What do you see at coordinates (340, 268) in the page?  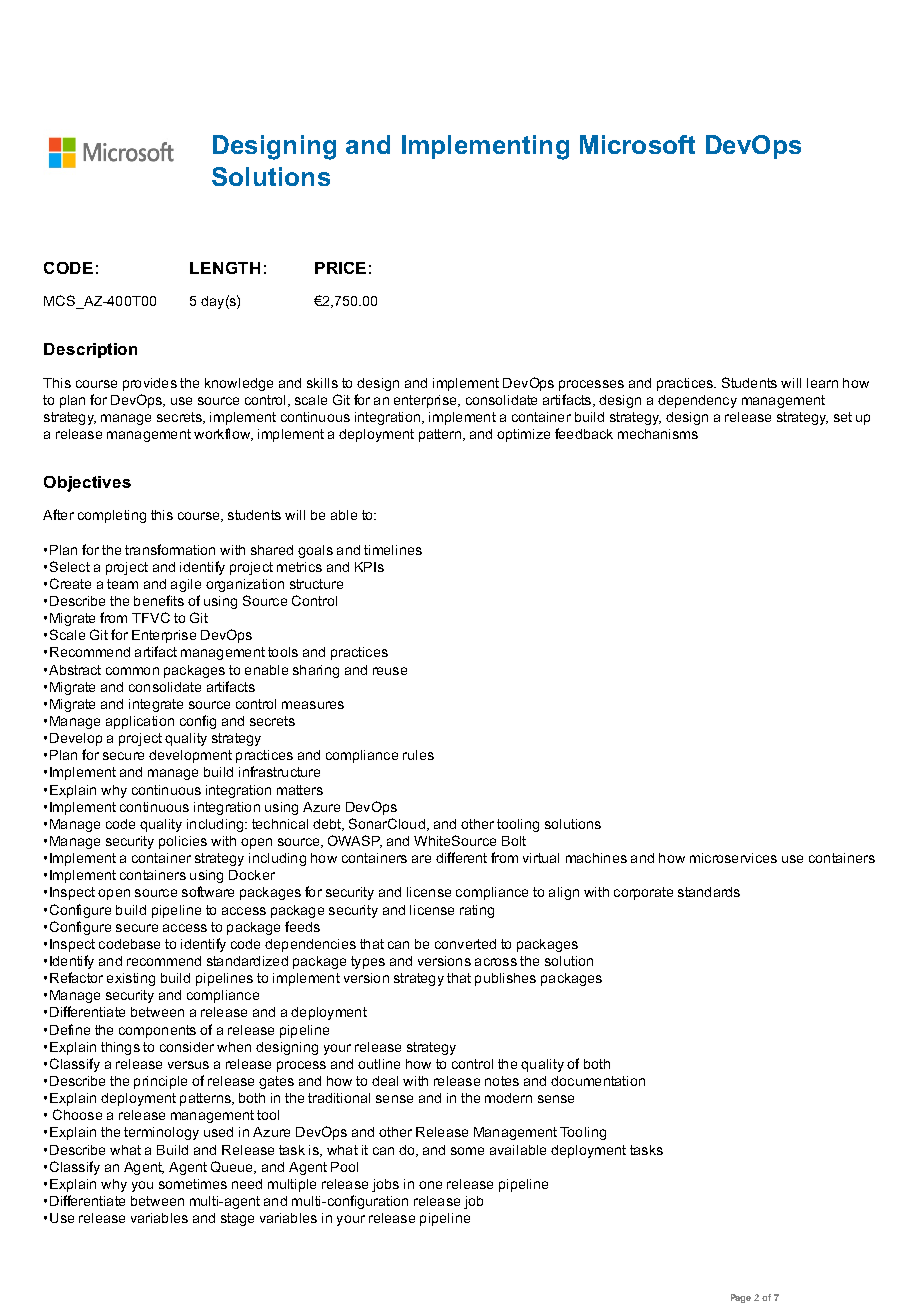 I see `PRICE` at bounding box center [340, 268].
